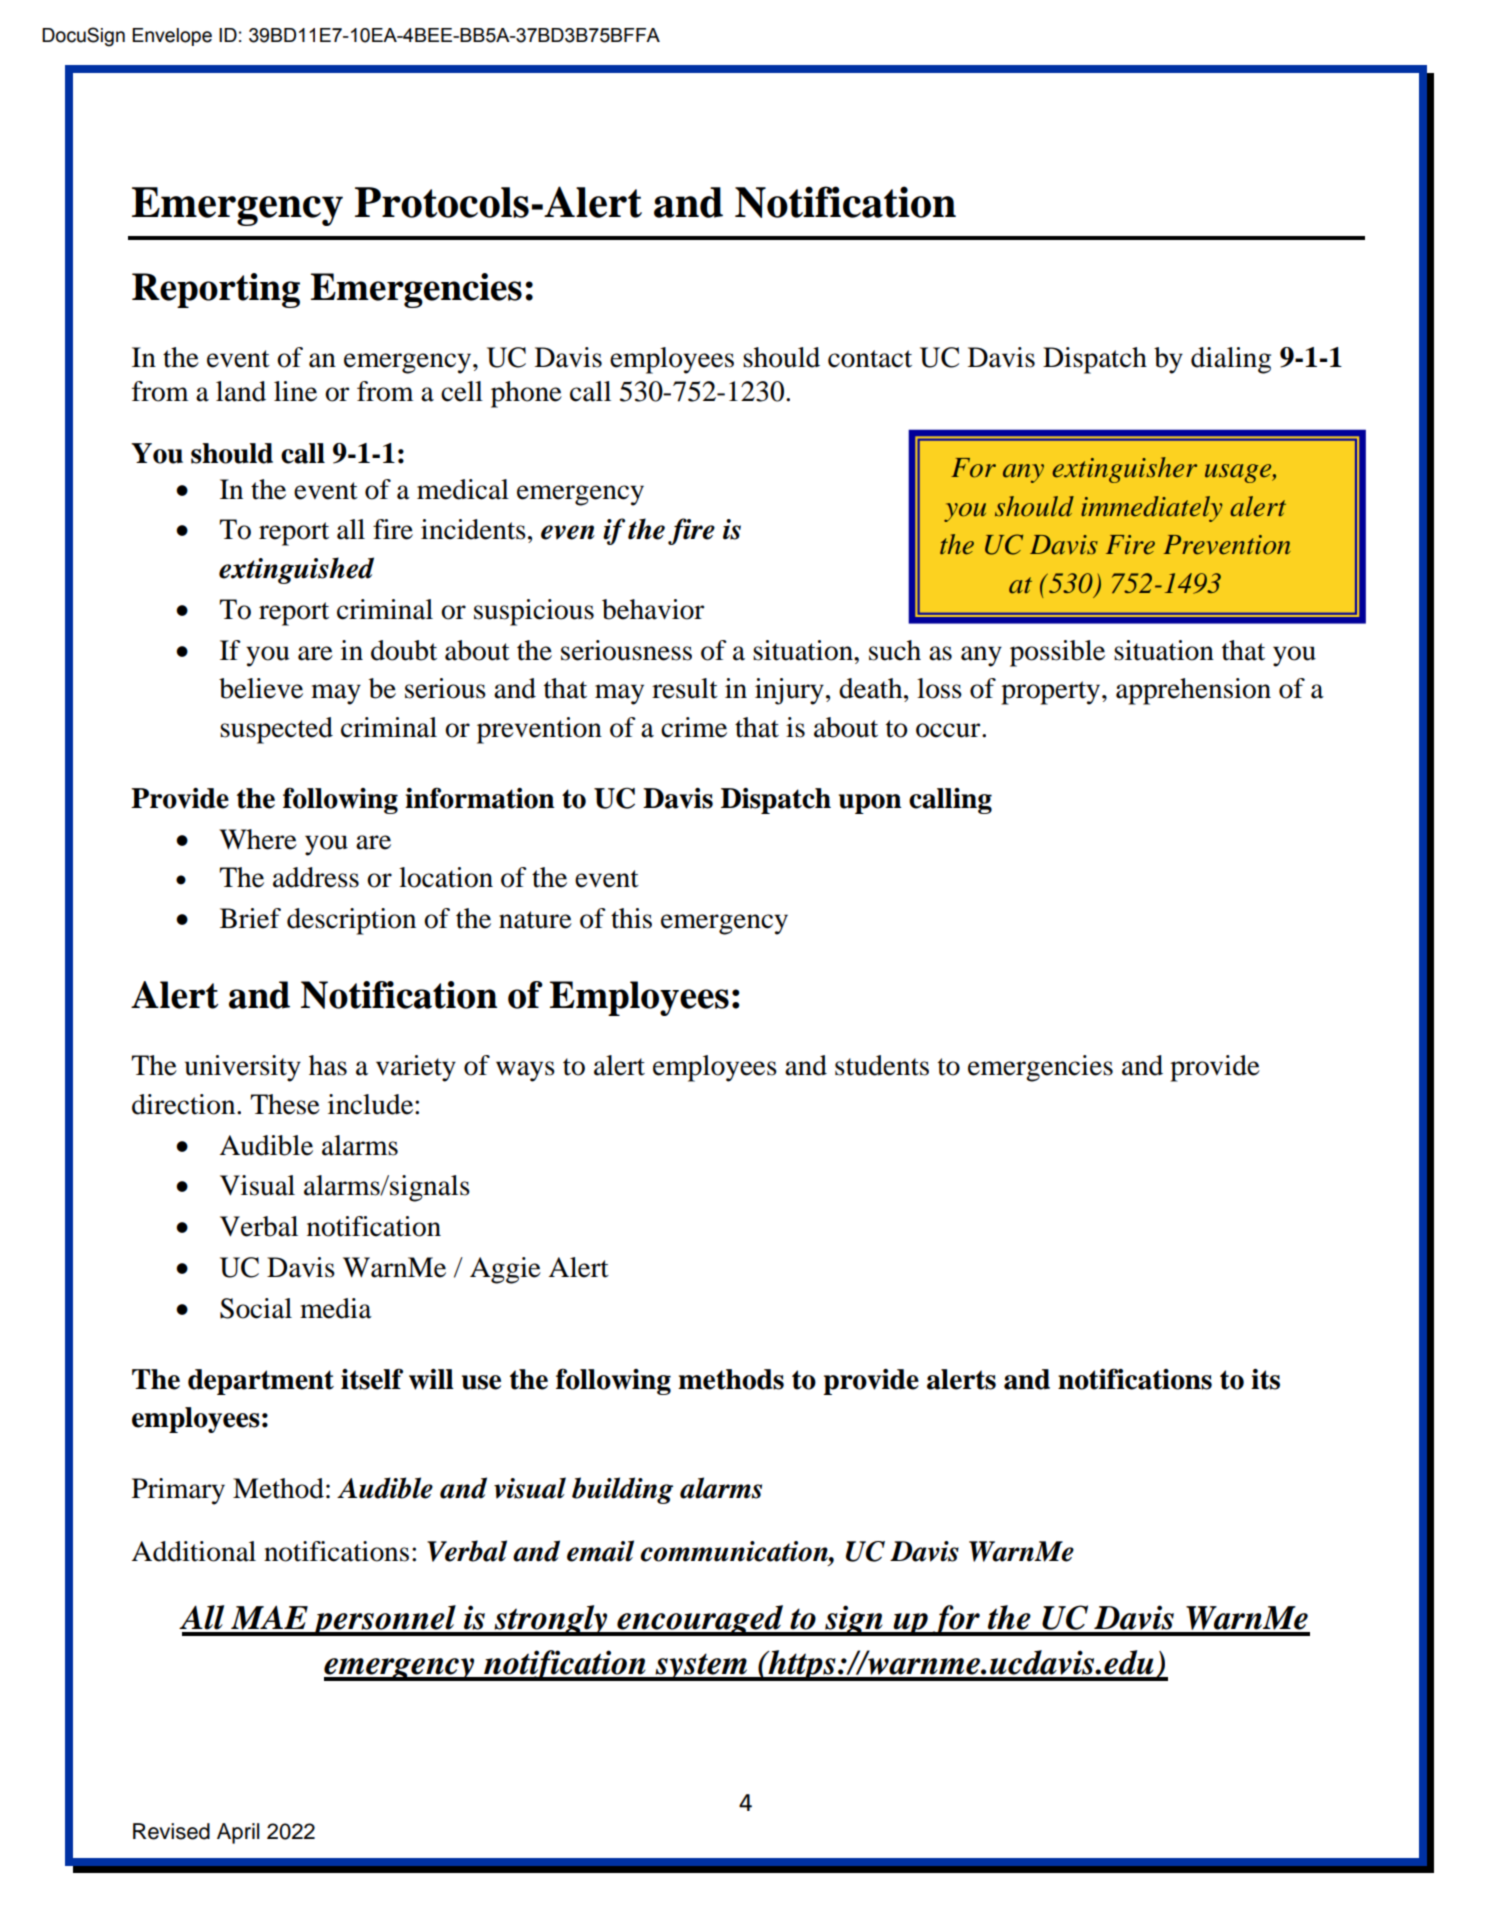 The image size is (1492, 1931). Describe the element at coordinates (1052, 693) in the screenshot. I see `property` at that location.
